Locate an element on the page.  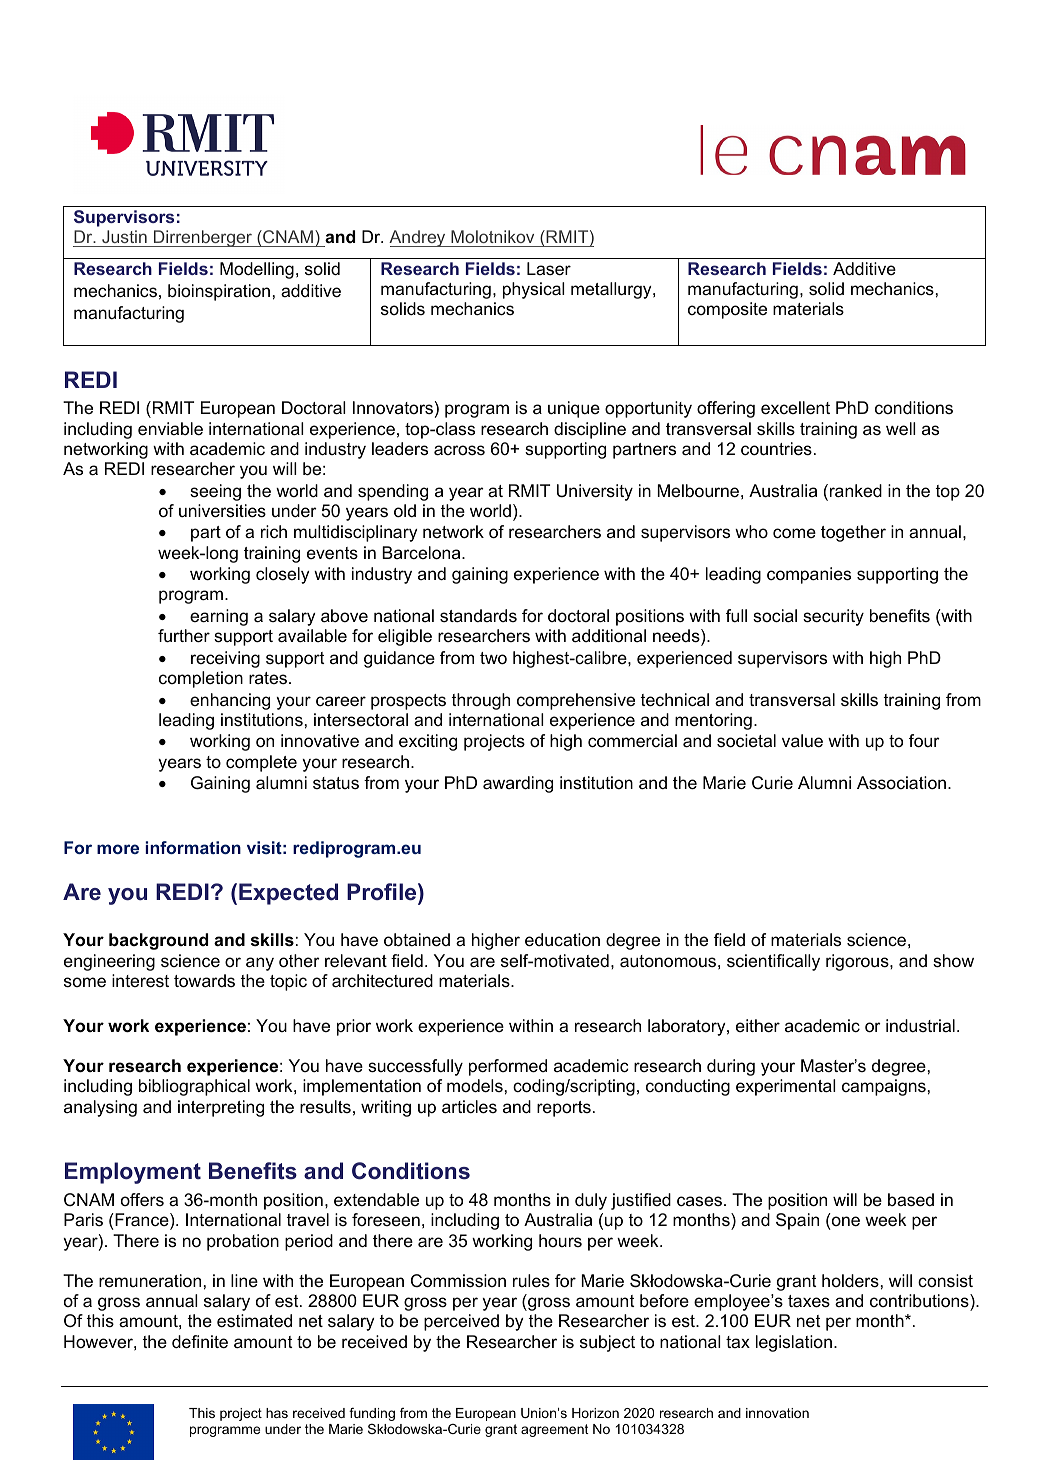
information is located at coordinates (193, 847).
